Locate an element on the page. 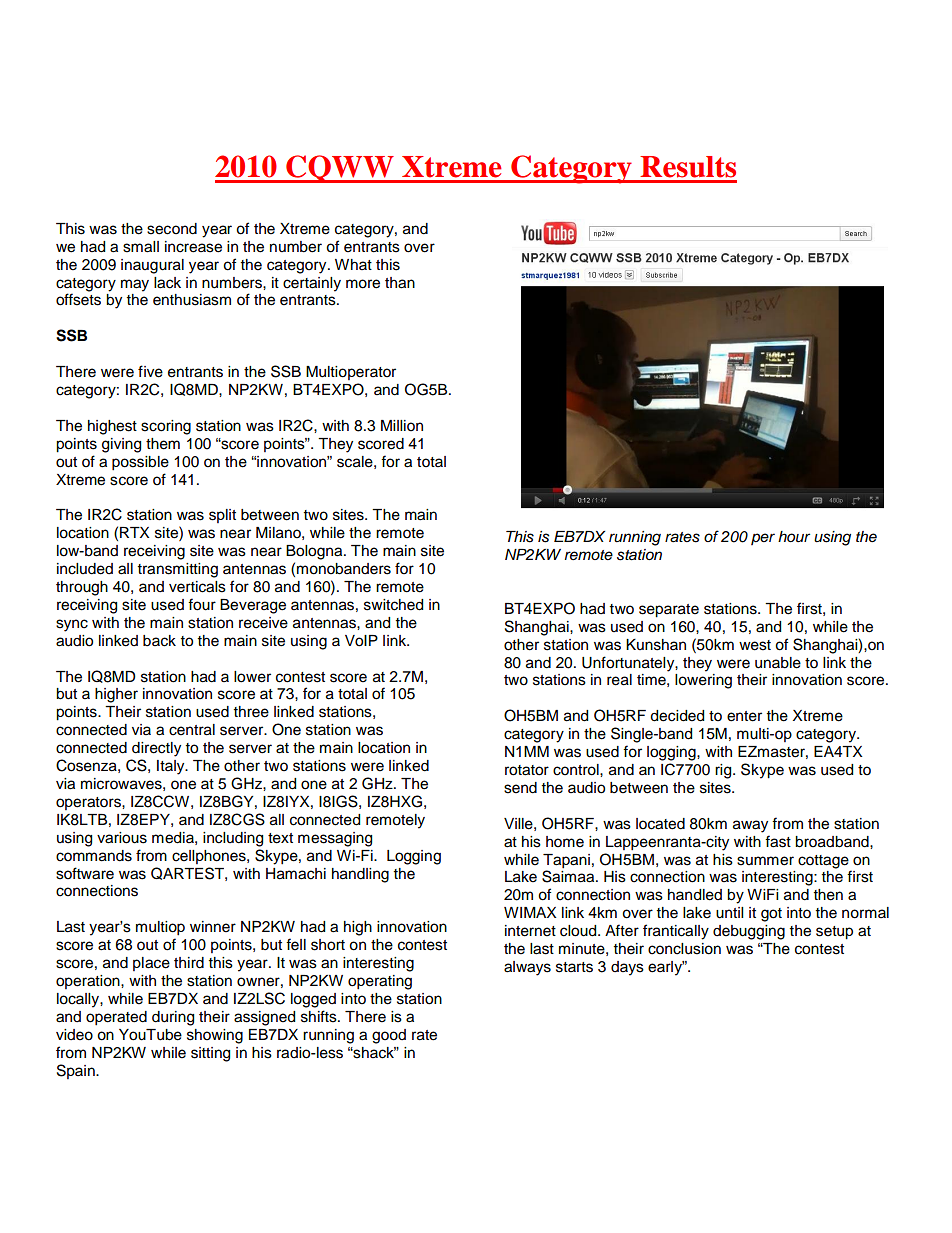  more is located at coordinates (363, 284).
